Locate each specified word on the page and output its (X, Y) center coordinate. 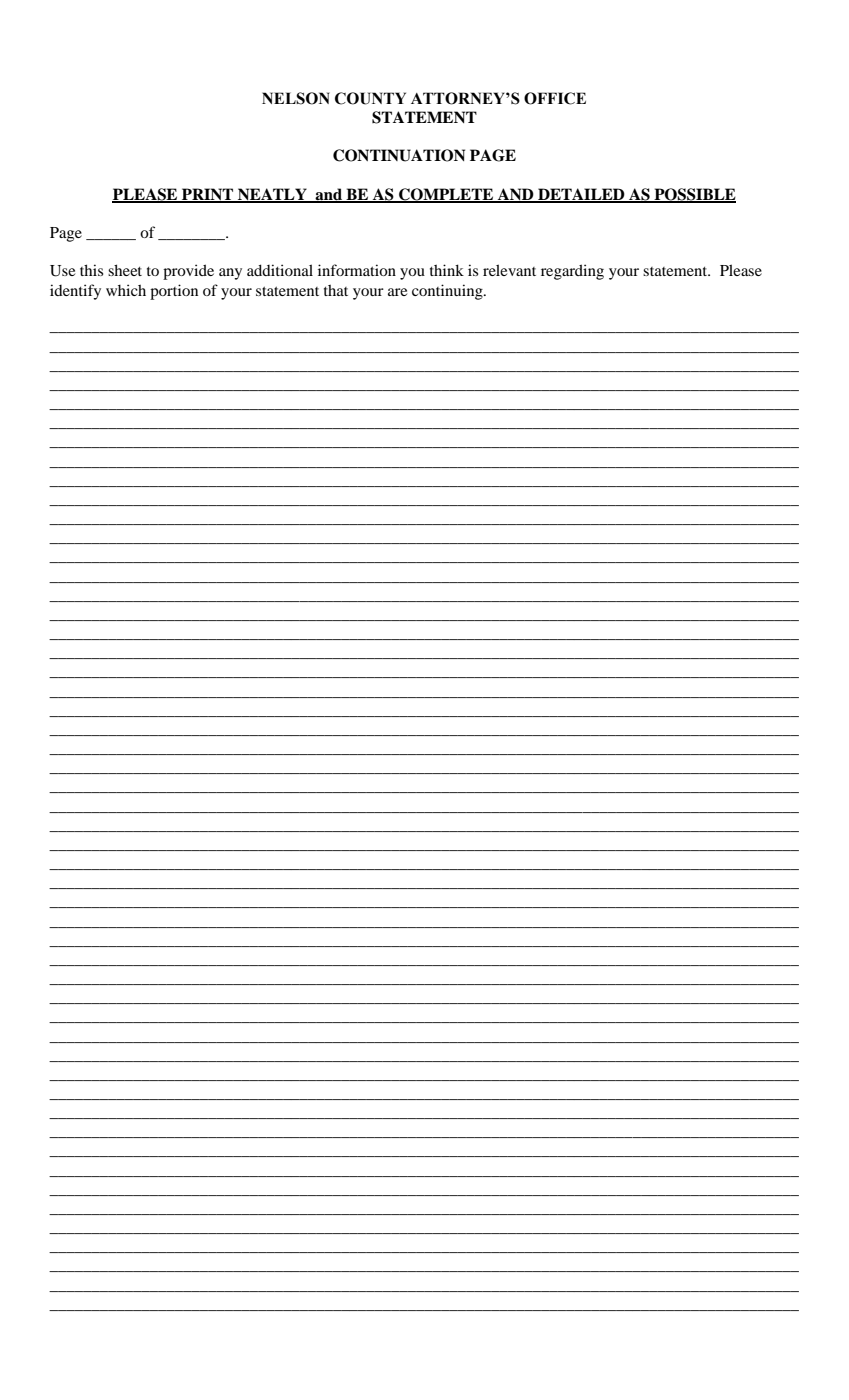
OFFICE (555, 98)
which (126, 290)
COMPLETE (446, 195)
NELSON (296, 98)
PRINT (208, 195)
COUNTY (370, 98)
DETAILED (581, 195)
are (397, 292)
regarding (572, 272)
